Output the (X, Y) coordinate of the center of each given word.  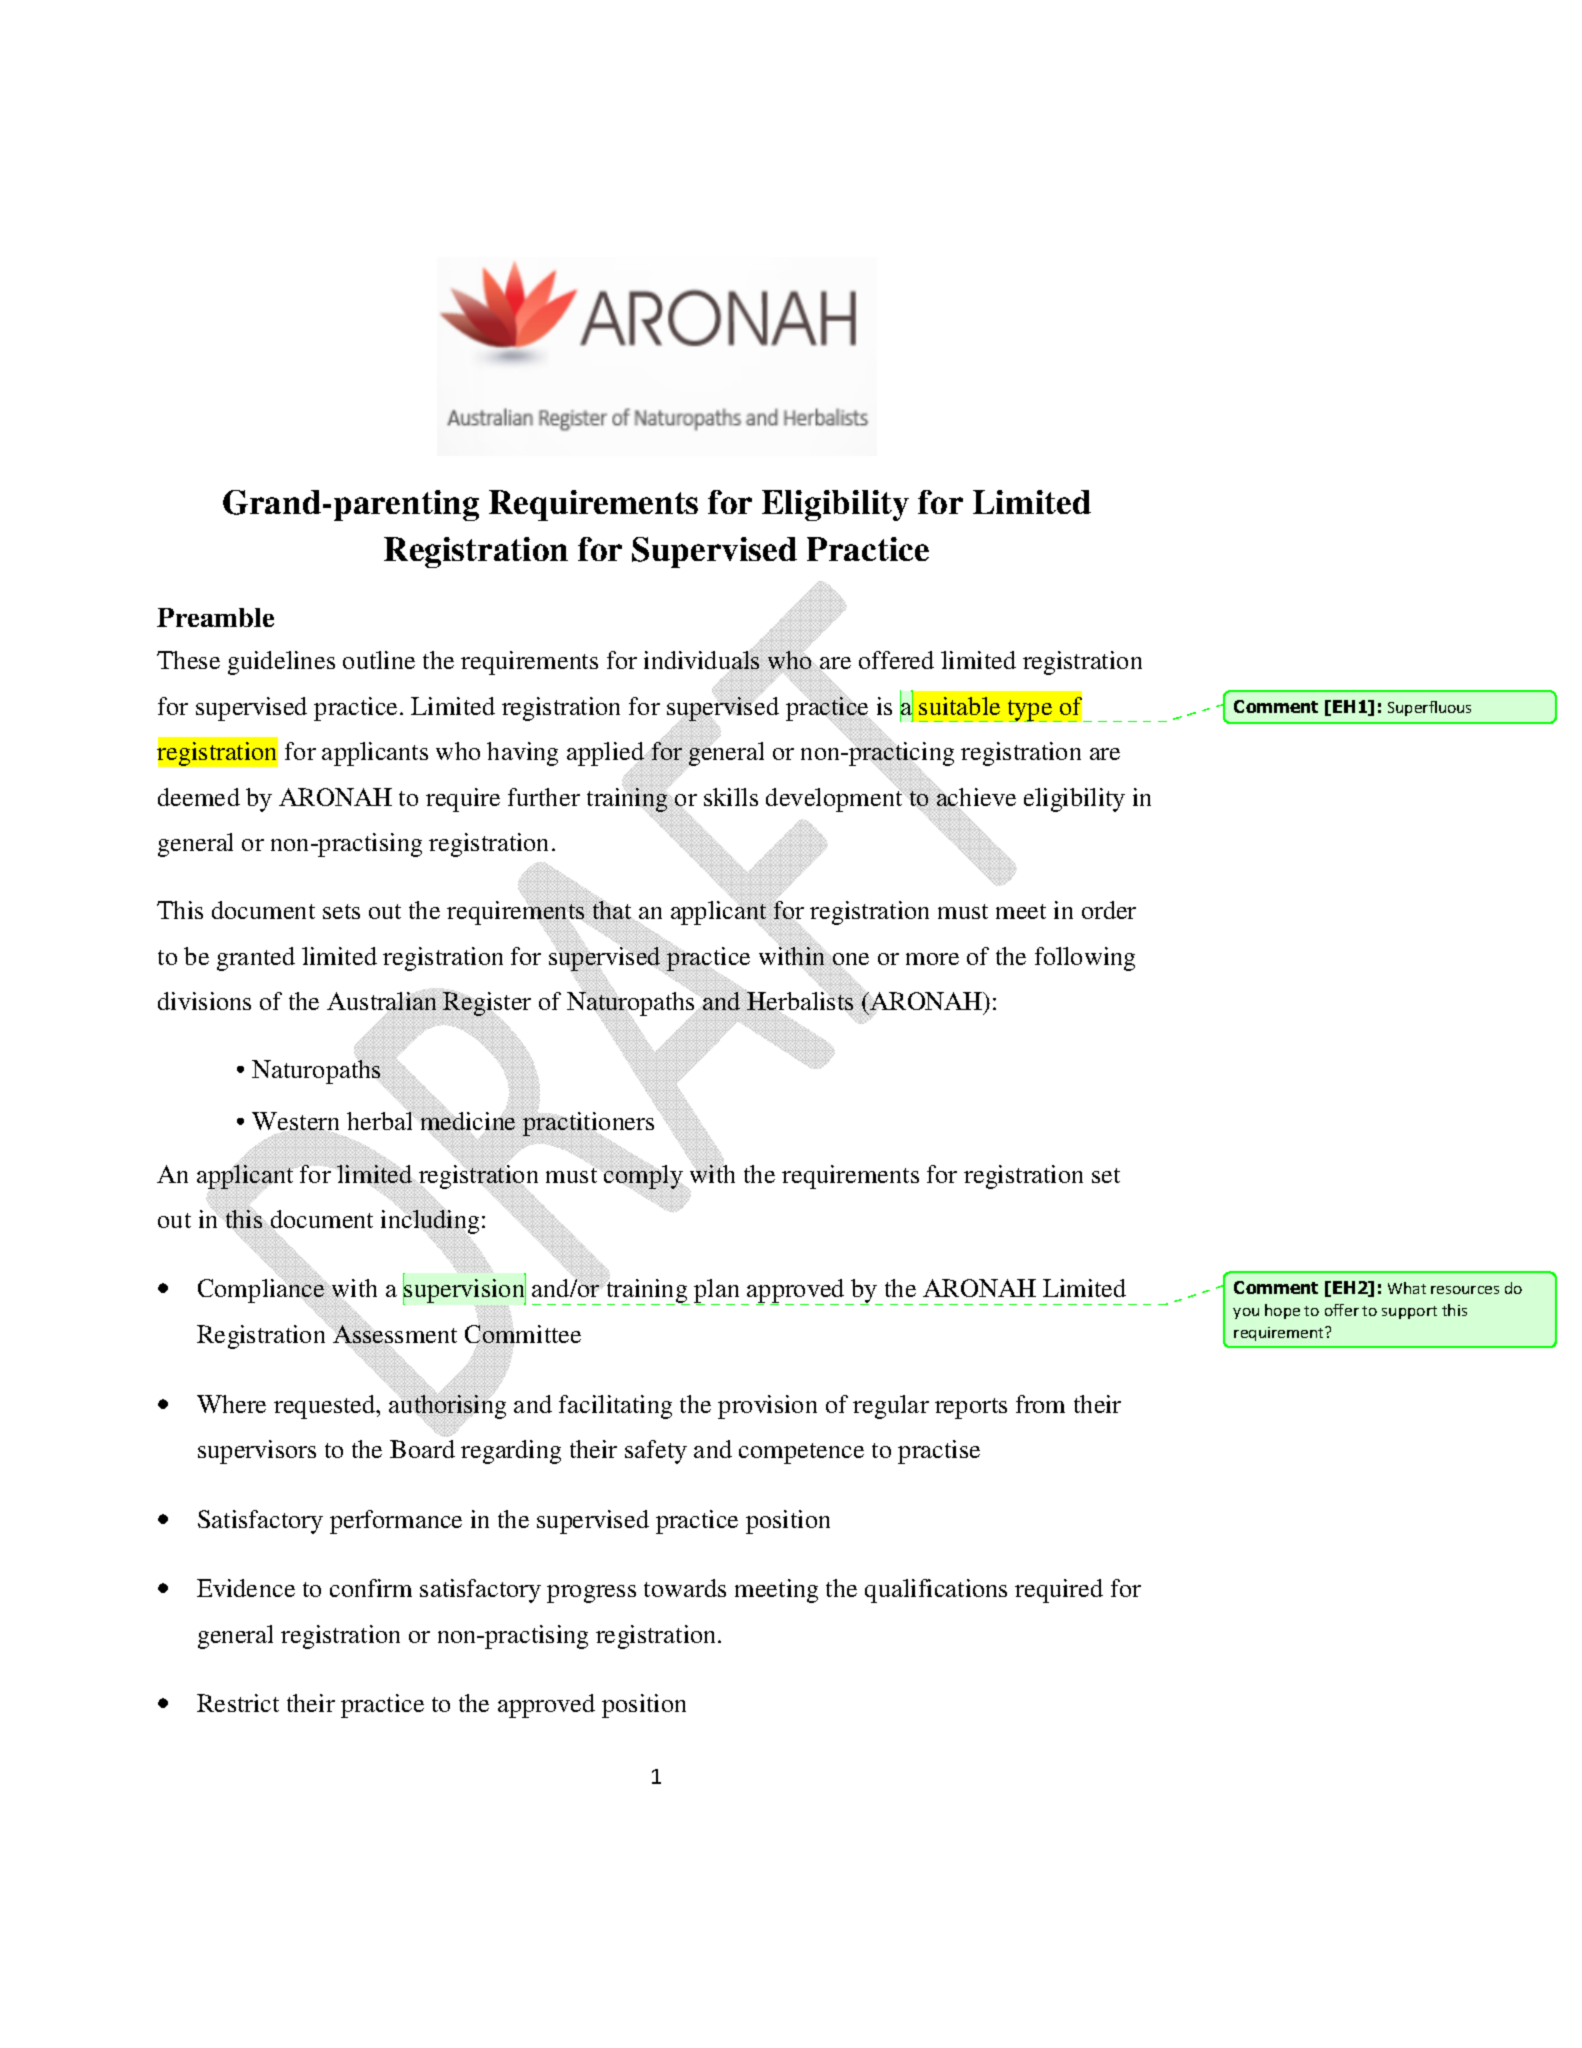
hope (1282, 1311)
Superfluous (1429, 708)
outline (379, 660)
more (932, 959)
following (1085, 959)
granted (256, 959)
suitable (959, 706)
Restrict (238, 1703)
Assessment (394, 1336)
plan (718, 1292)
